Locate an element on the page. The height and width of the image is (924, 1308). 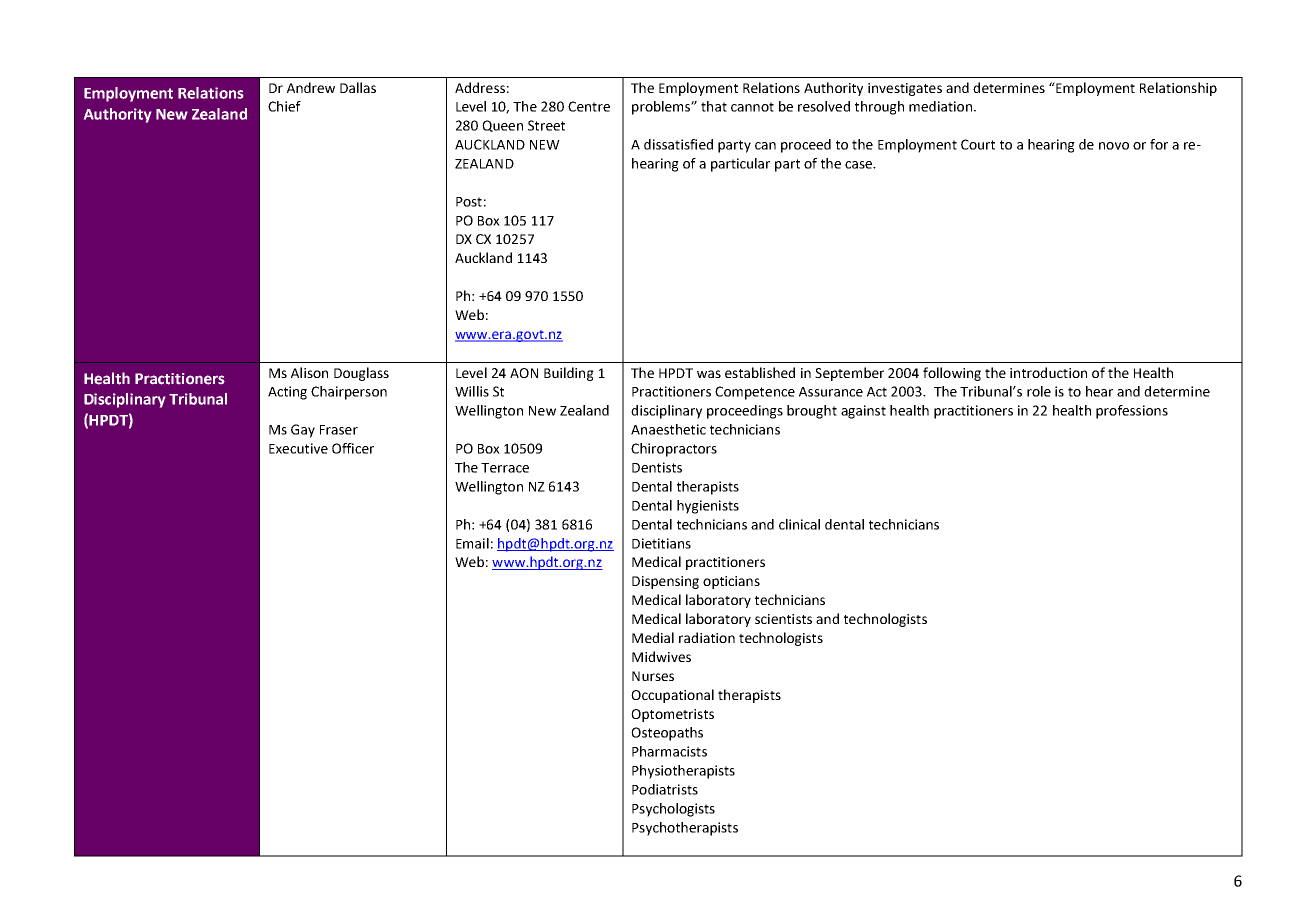
that is located at coordinates (714, 106).
